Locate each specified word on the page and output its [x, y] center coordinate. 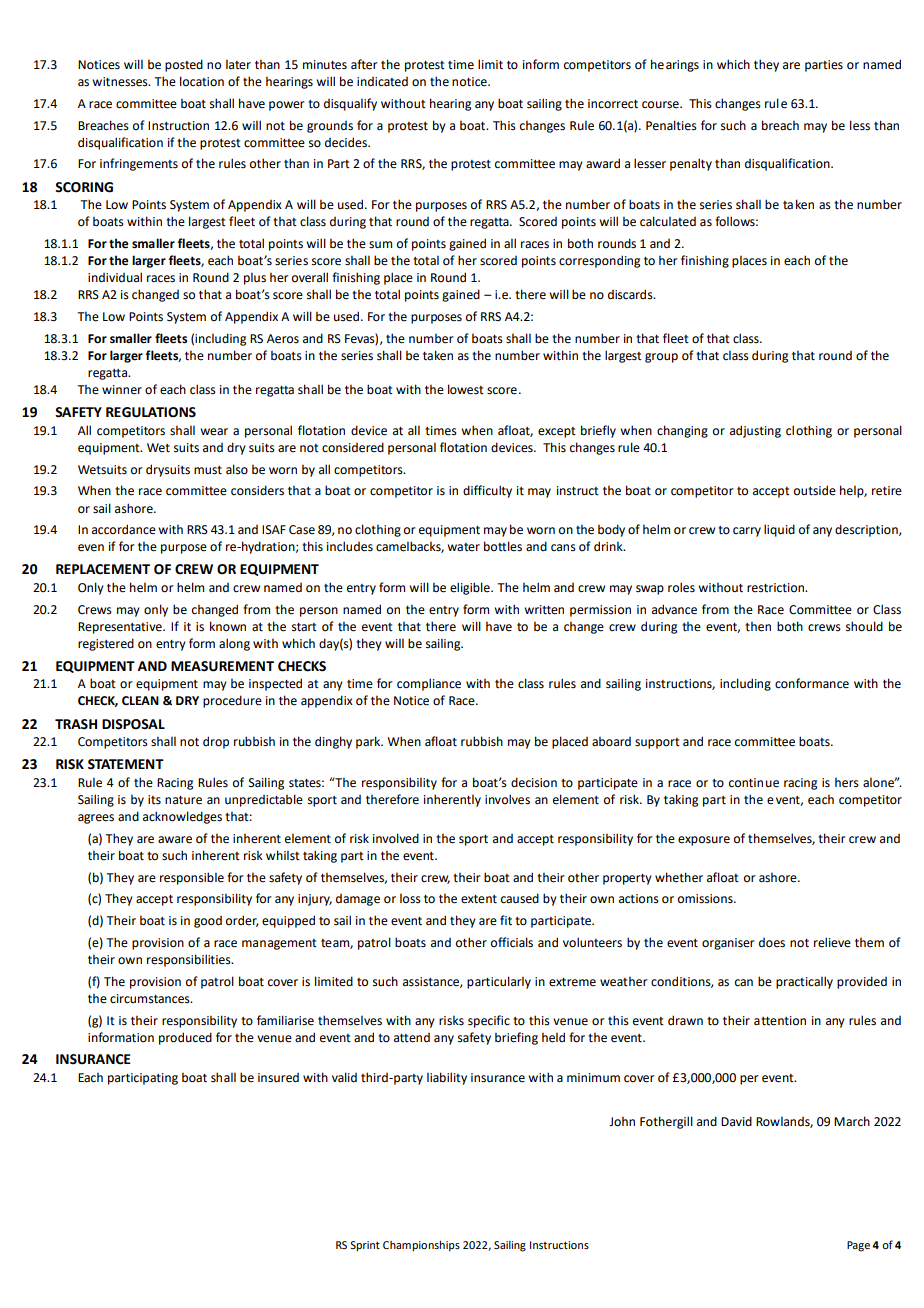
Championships [421, 1246]
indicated [382, 82]
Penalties [671, 125]
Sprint [365, 1246]
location [202, 81]
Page [858, 1246]
